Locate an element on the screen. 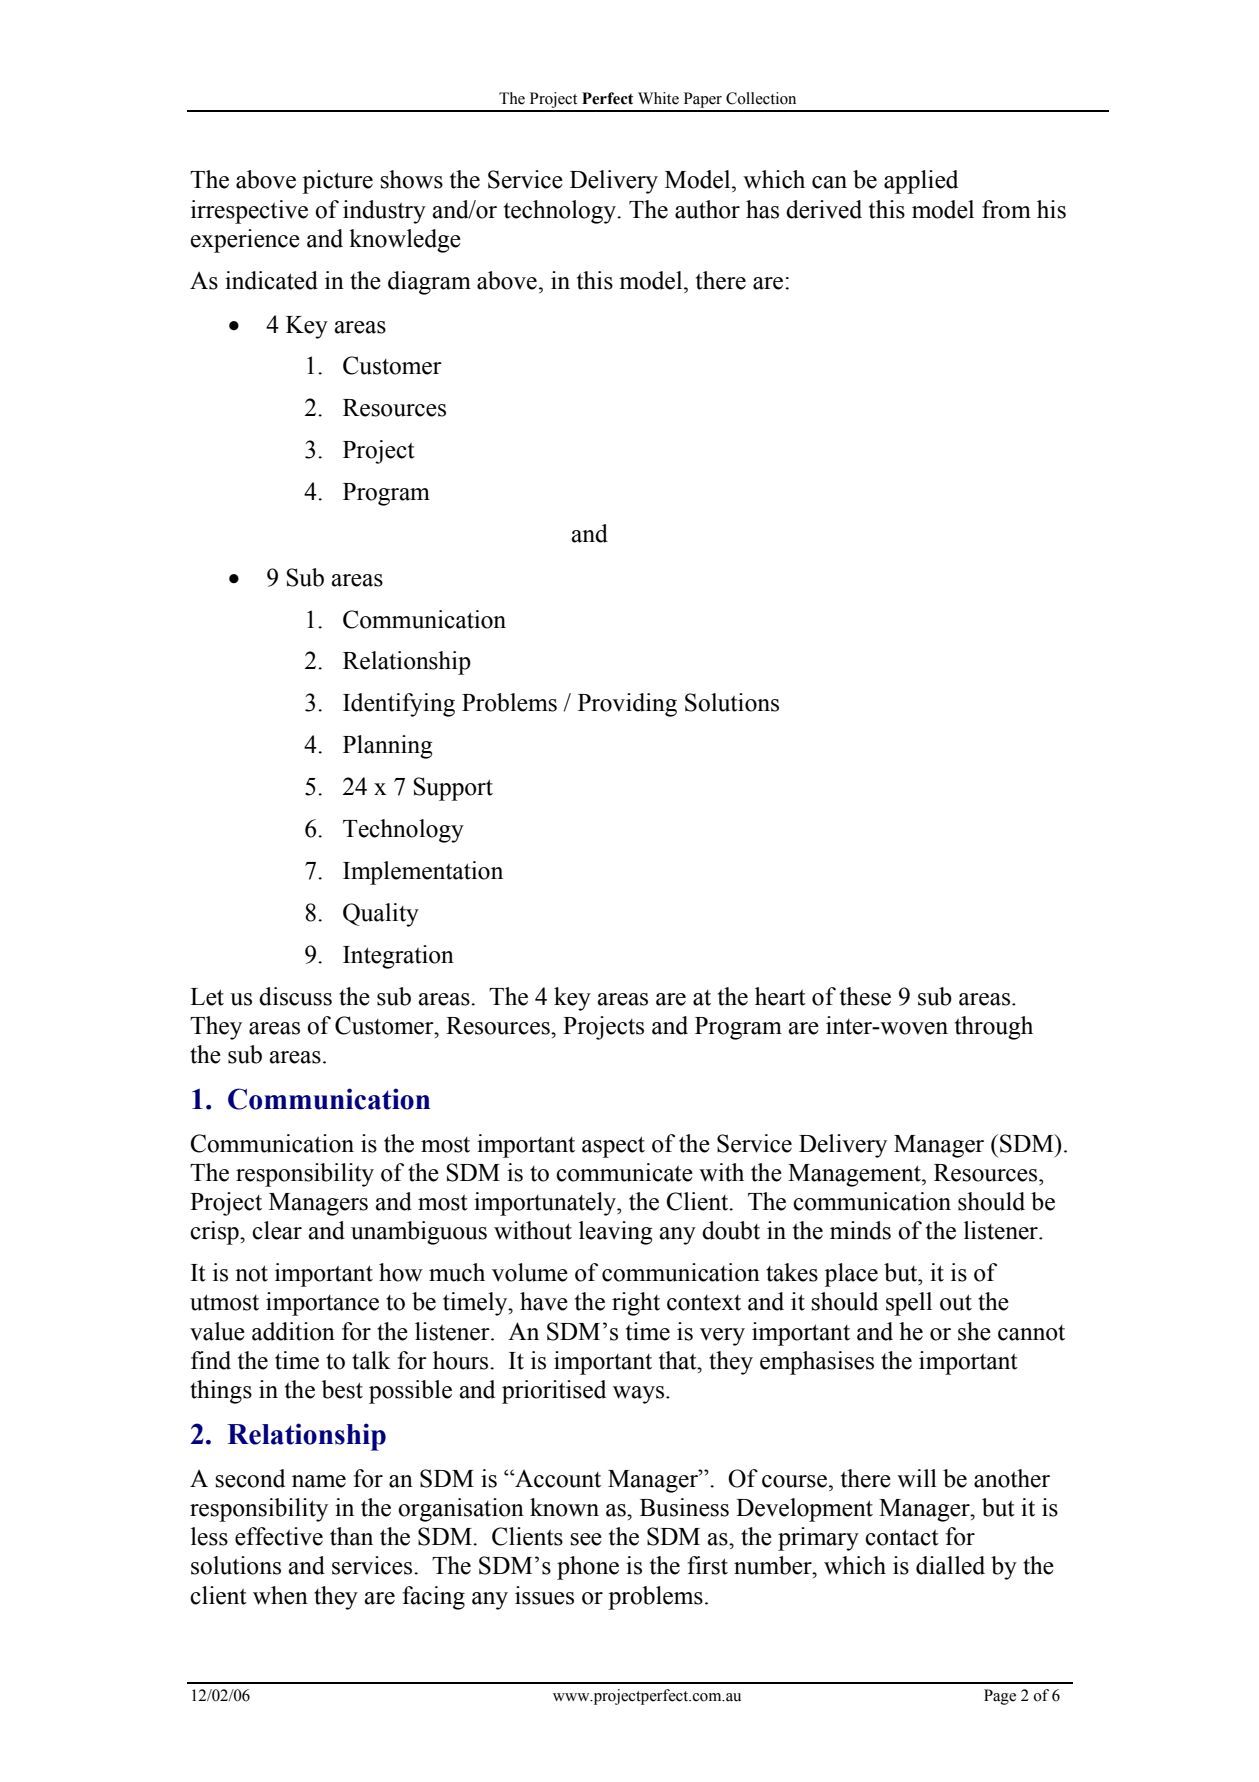  phone is located at coordinates (588, 1568).
